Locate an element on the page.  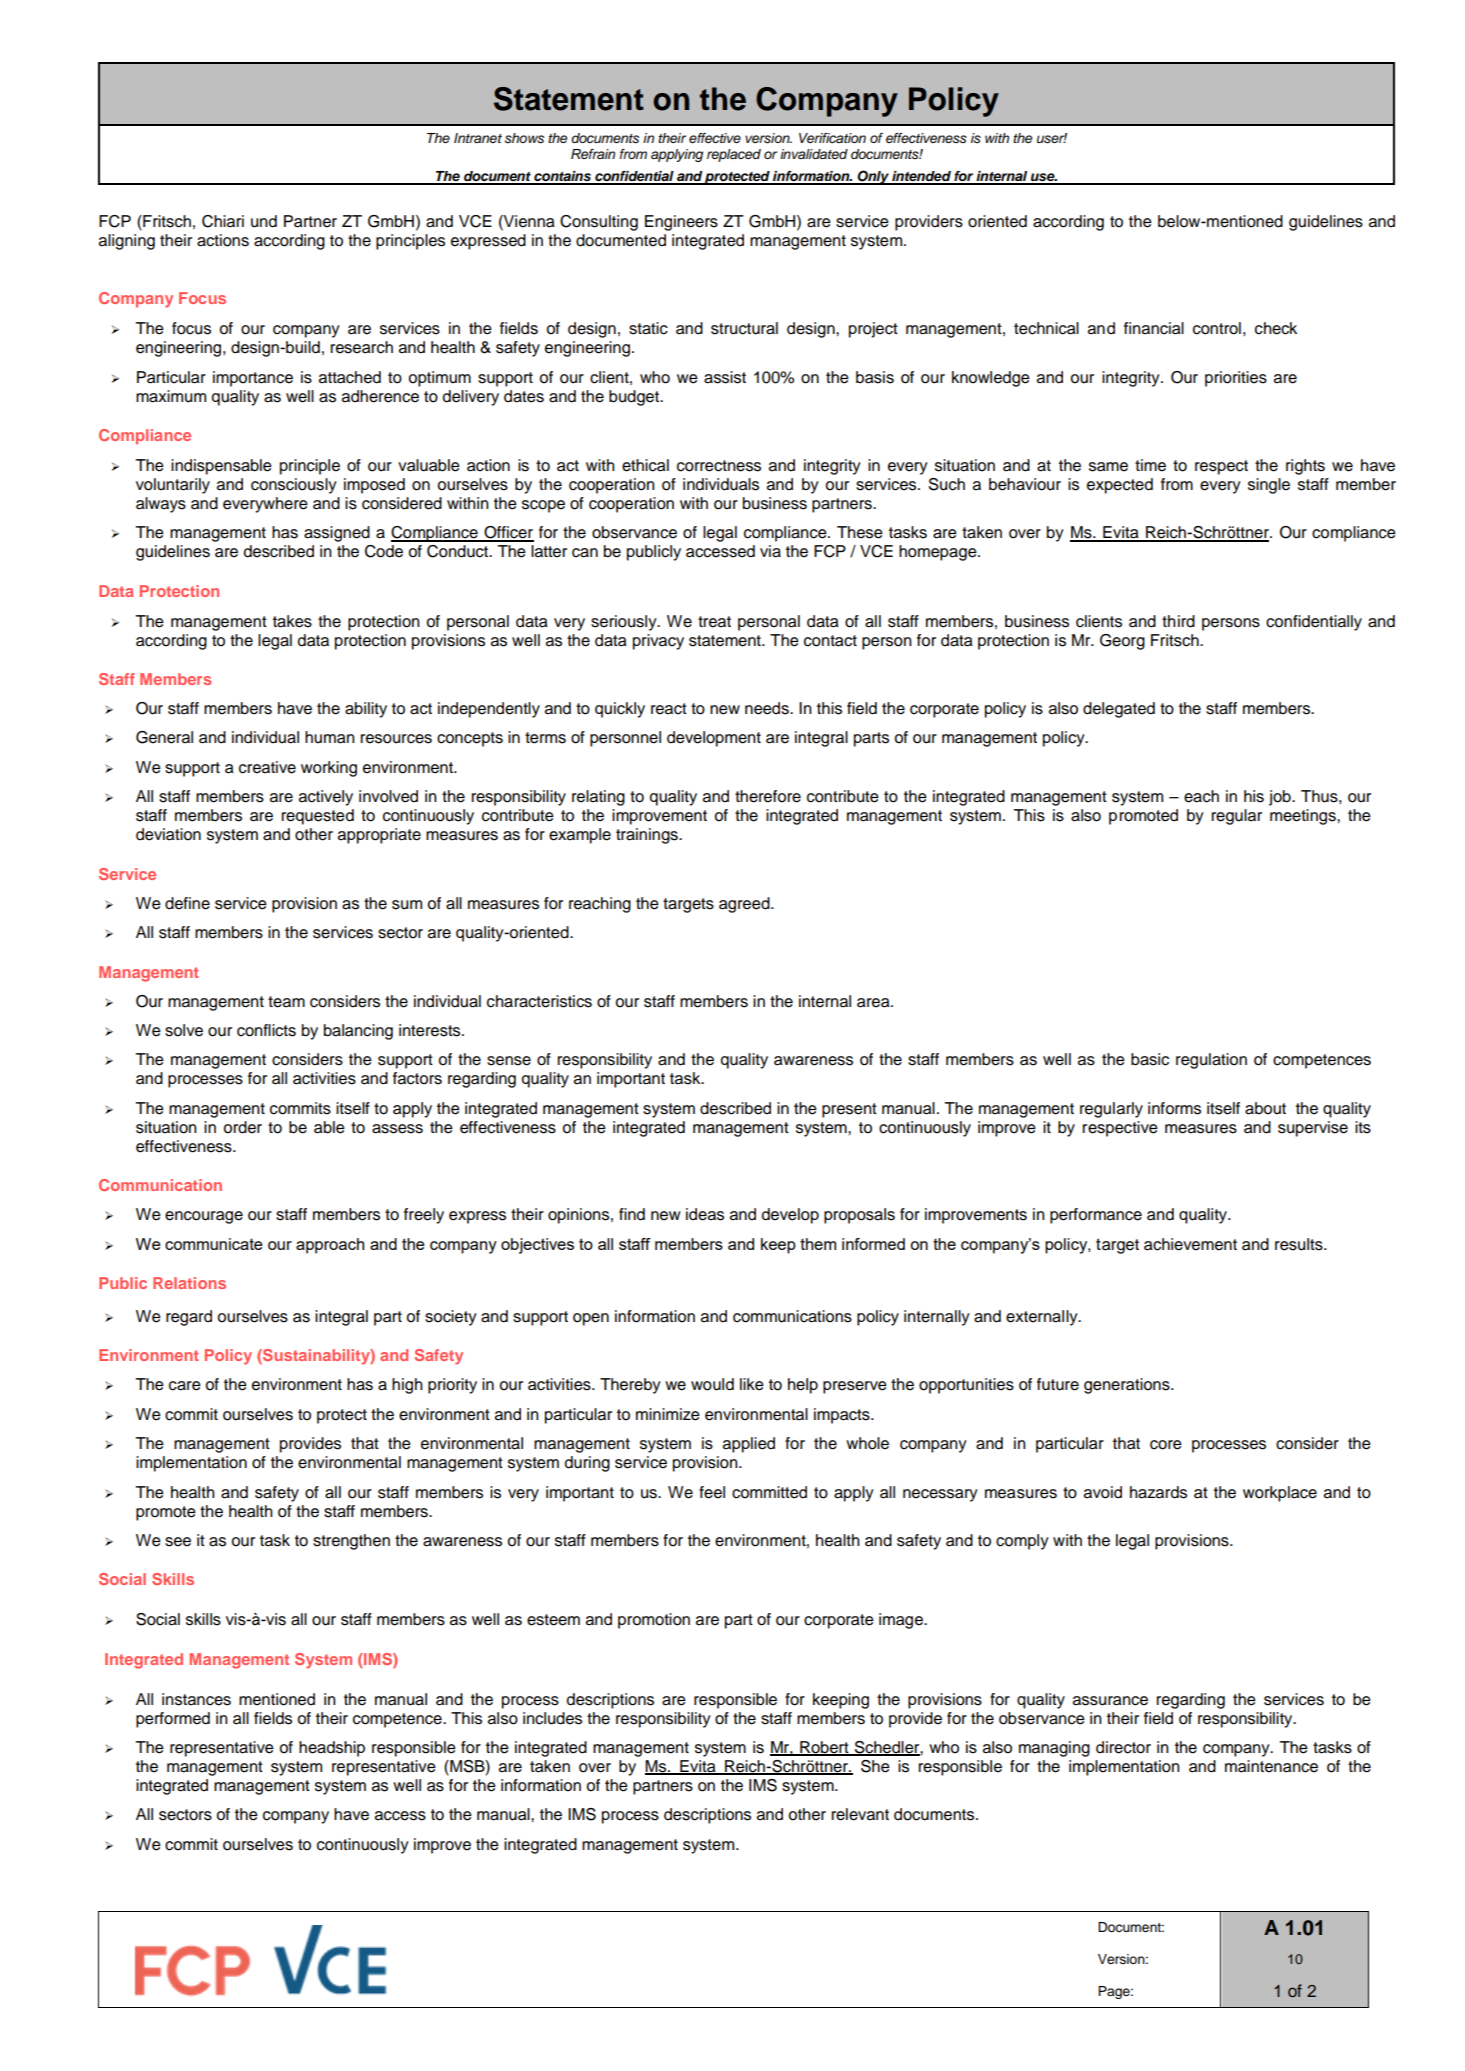
generations is located at coordinates (1128, 1386).
